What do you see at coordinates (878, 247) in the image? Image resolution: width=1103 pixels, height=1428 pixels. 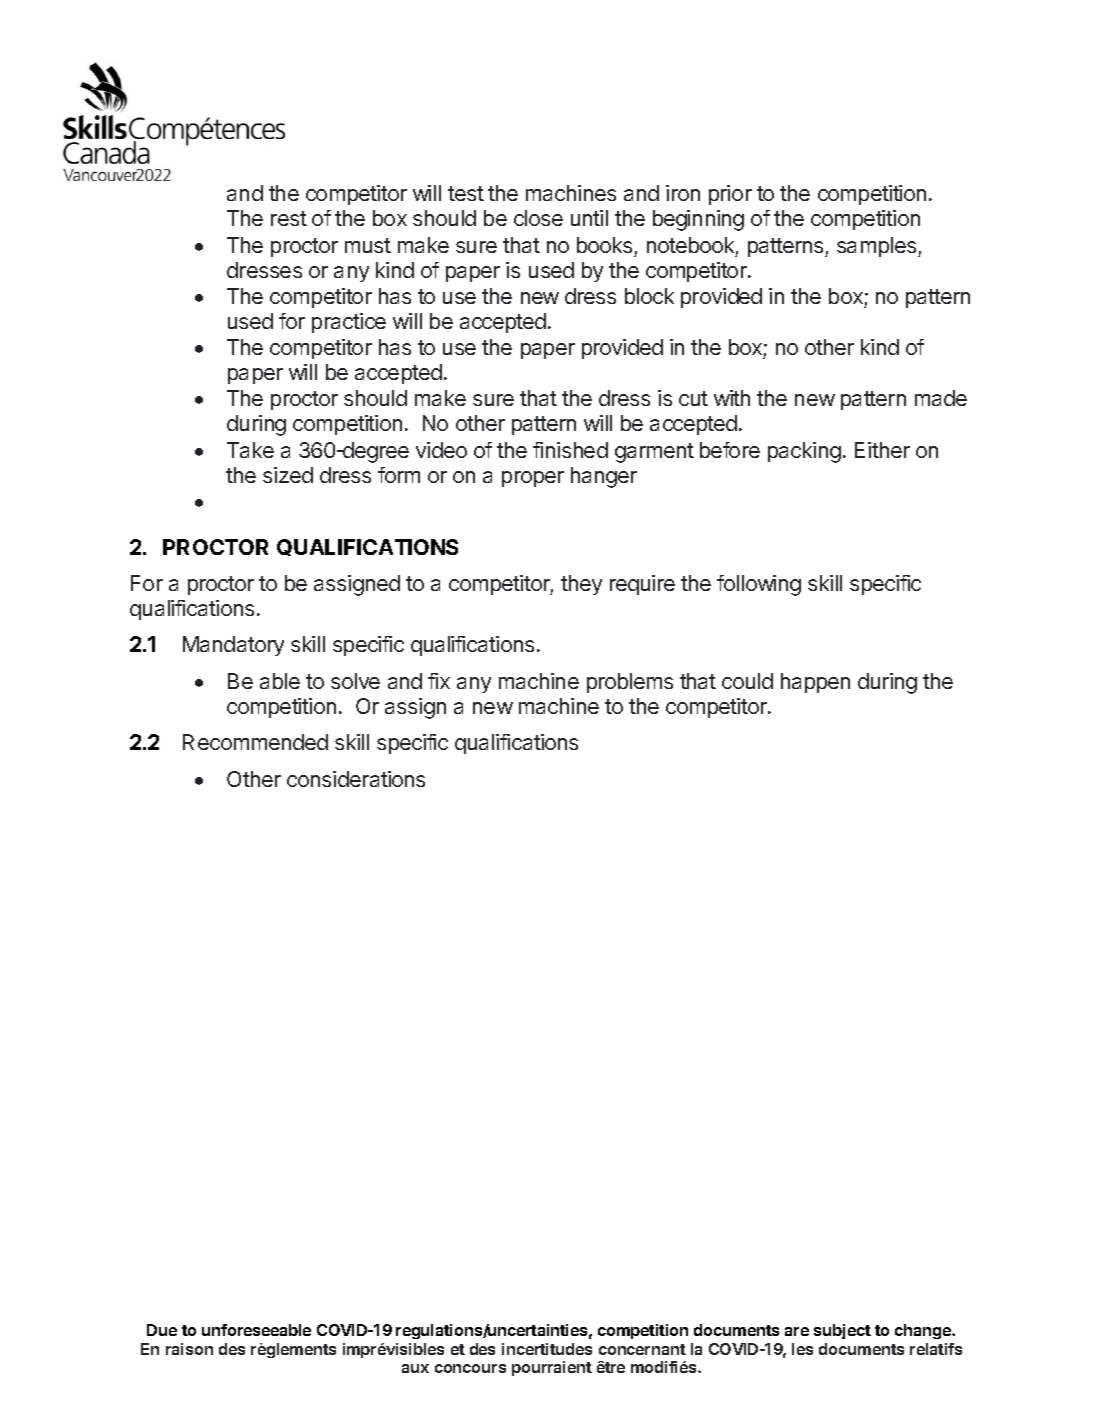 I see `samples` at bounding box center [878, 247].
